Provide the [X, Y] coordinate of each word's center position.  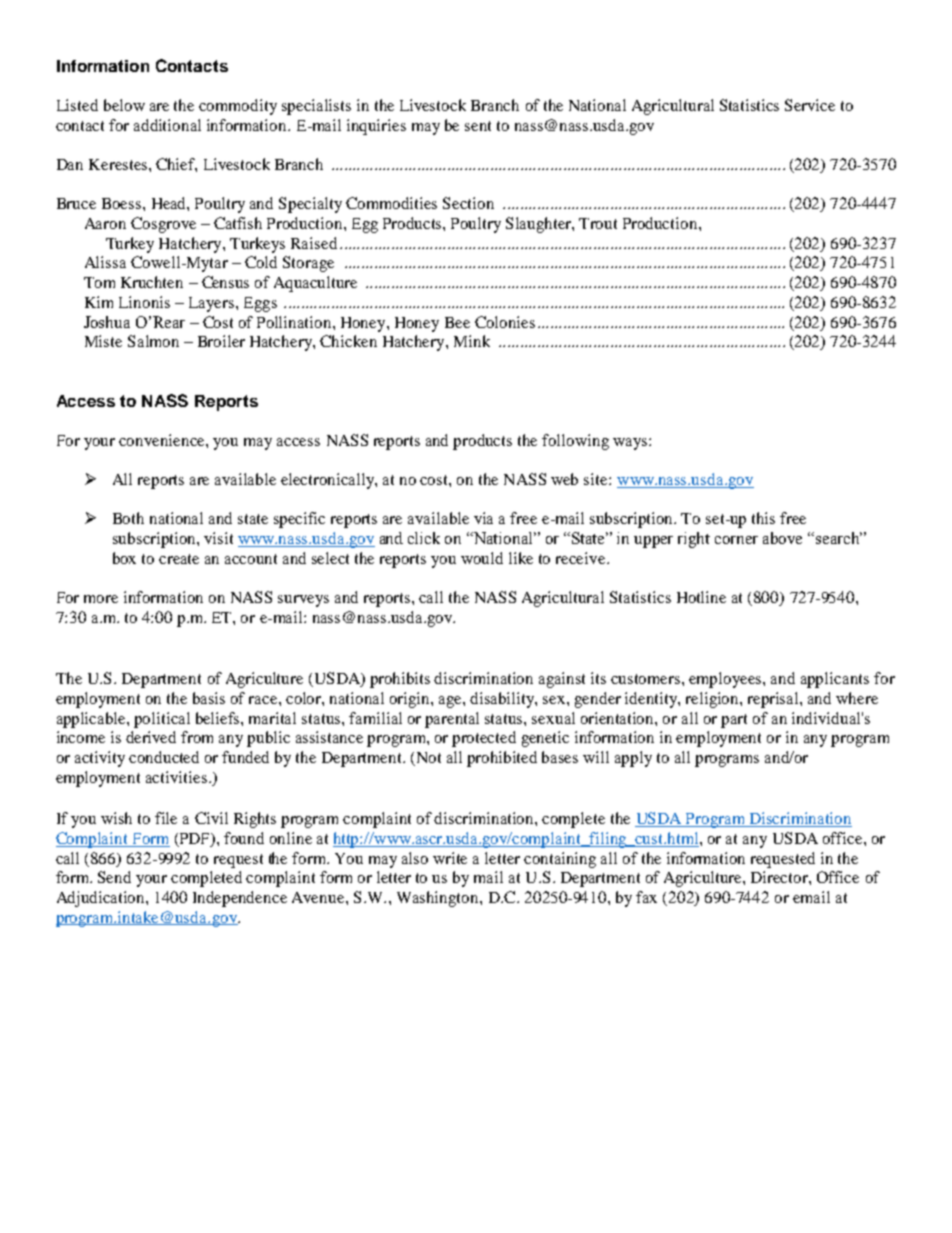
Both [128, 518]
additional [167, 125]
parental [452, 720]
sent [478, 126]
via [483, 518]
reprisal [774, 700]
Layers [213, 304]
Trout [598, 223]
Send [114, 877]
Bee [457, 322]
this [763, 518]
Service [810, 105]
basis [209, 698]
